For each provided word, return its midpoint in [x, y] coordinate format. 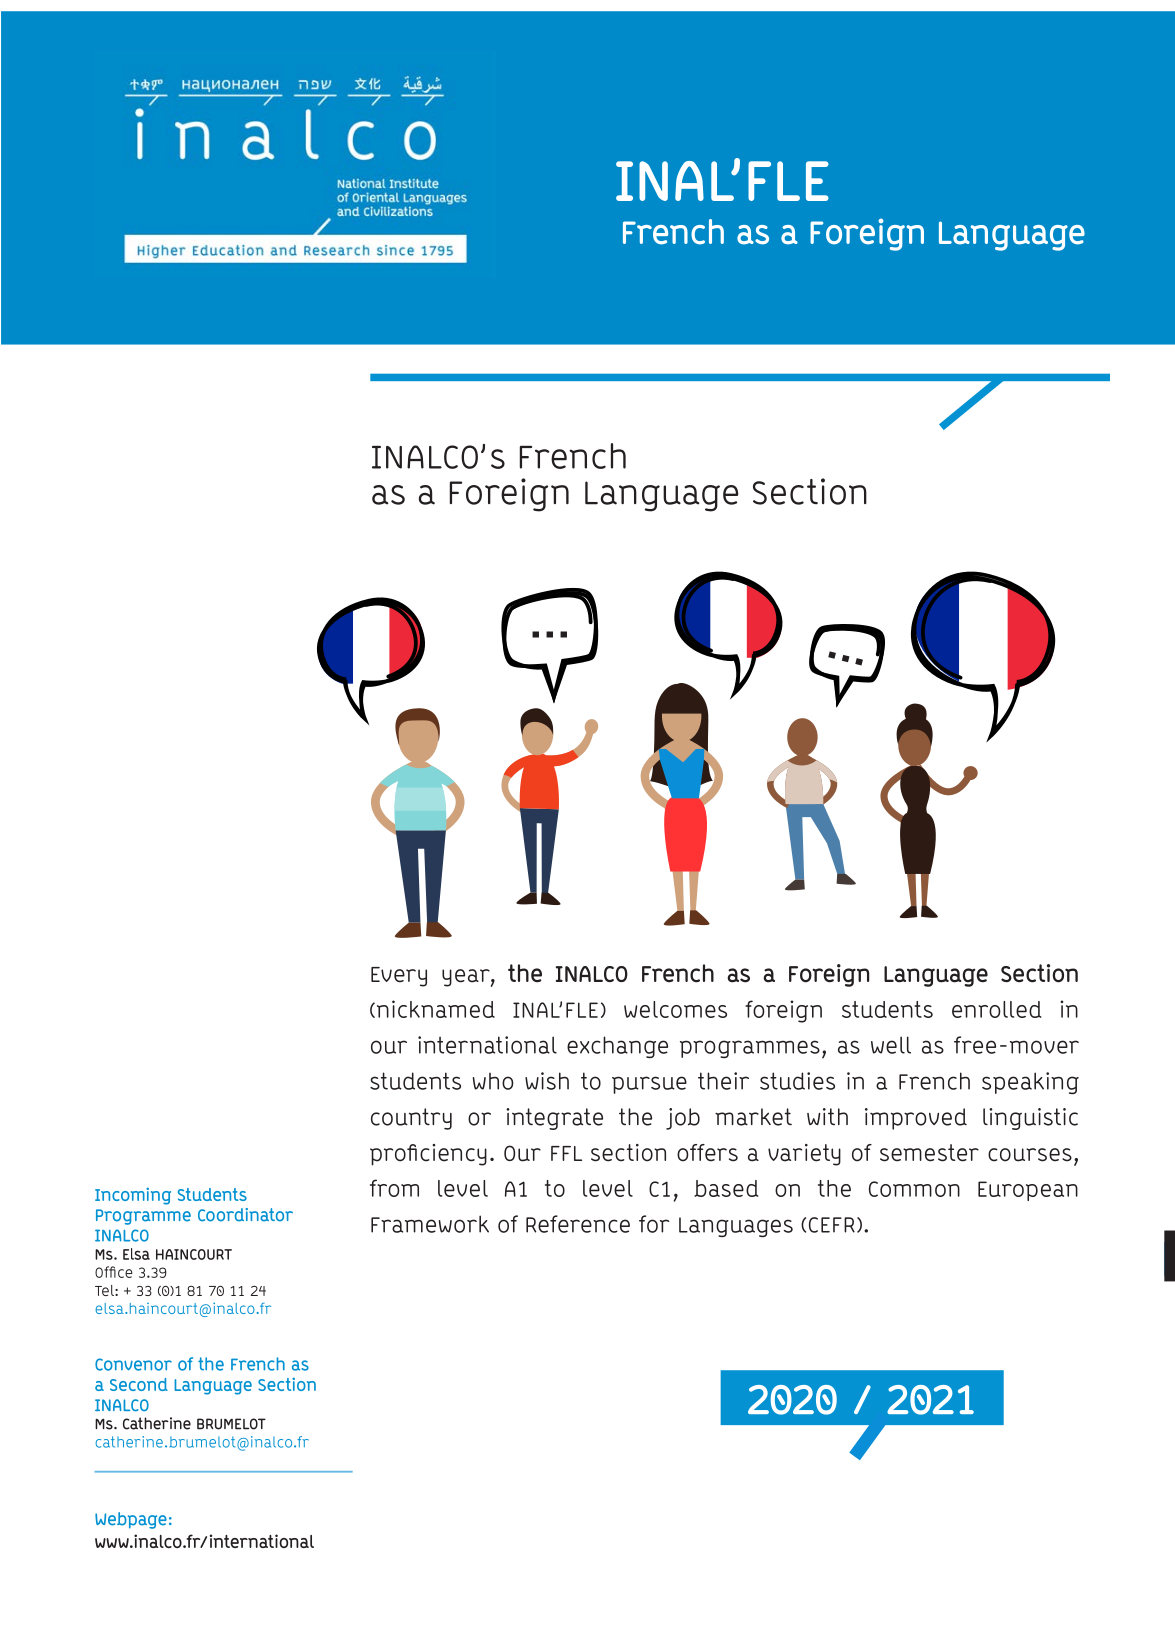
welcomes [675, 1009]
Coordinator [245, 1215]
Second [139, 1384]
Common [914, 1189]
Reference [578, 1224]
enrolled [996, 1009]
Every [399, 977]
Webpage [131, 1520]
